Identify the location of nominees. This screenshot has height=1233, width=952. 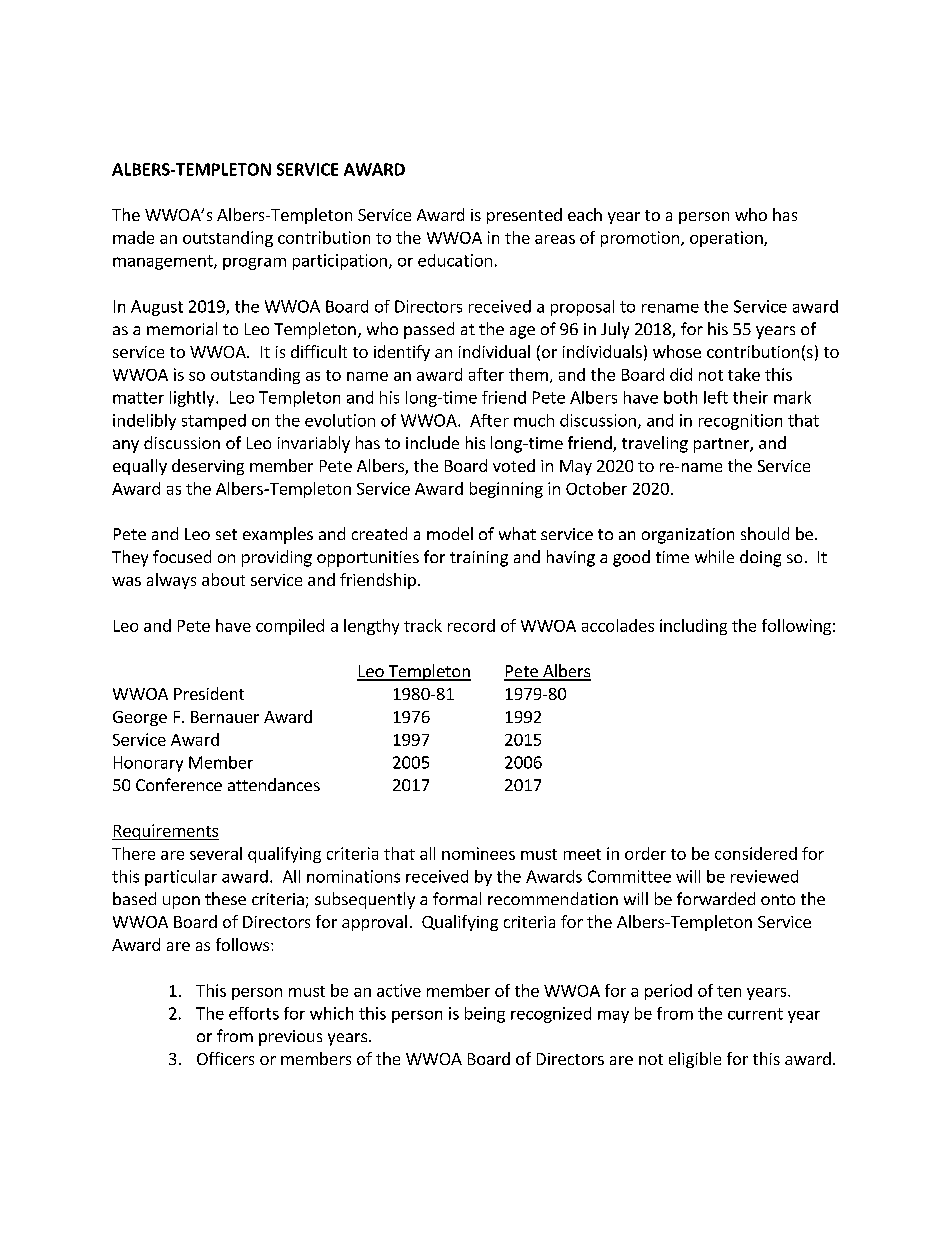
(478, 853).
